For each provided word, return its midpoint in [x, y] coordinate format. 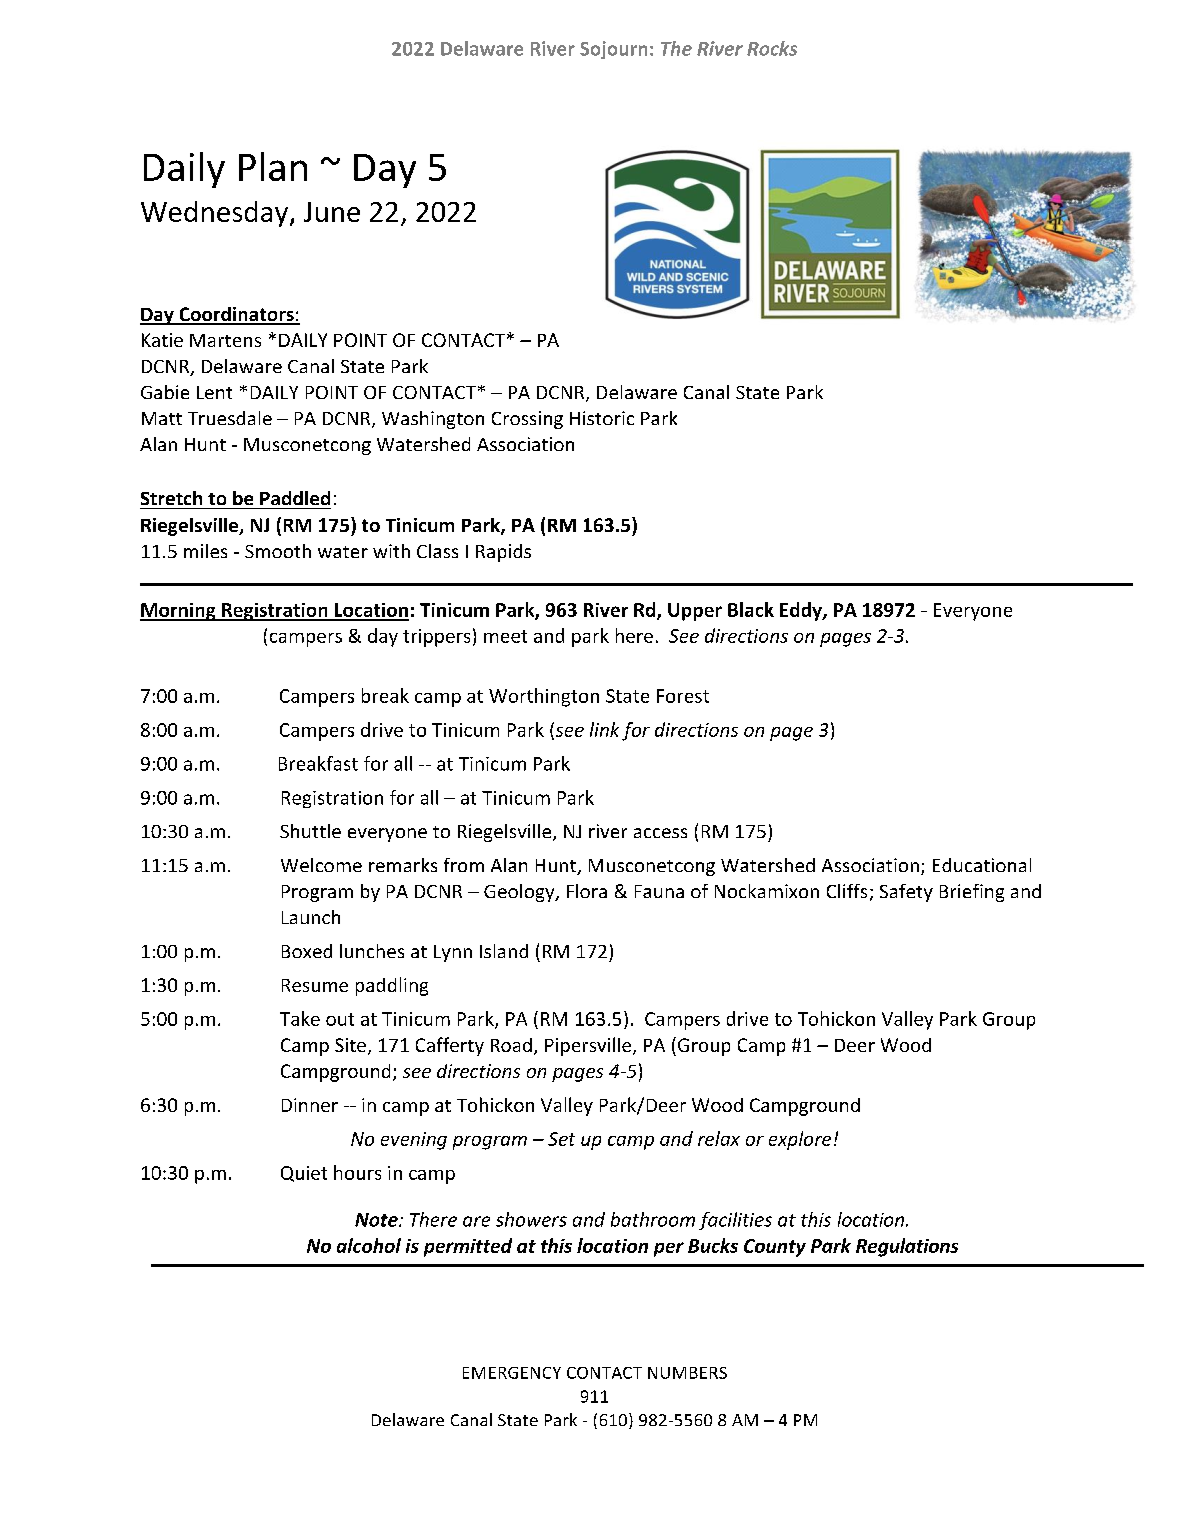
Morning [179, 612]
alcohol [369, 1245]
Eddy [802, 611]
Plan [273, 166]
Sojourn [613, 50]
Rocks [772, 48]
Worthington [544, 697]
